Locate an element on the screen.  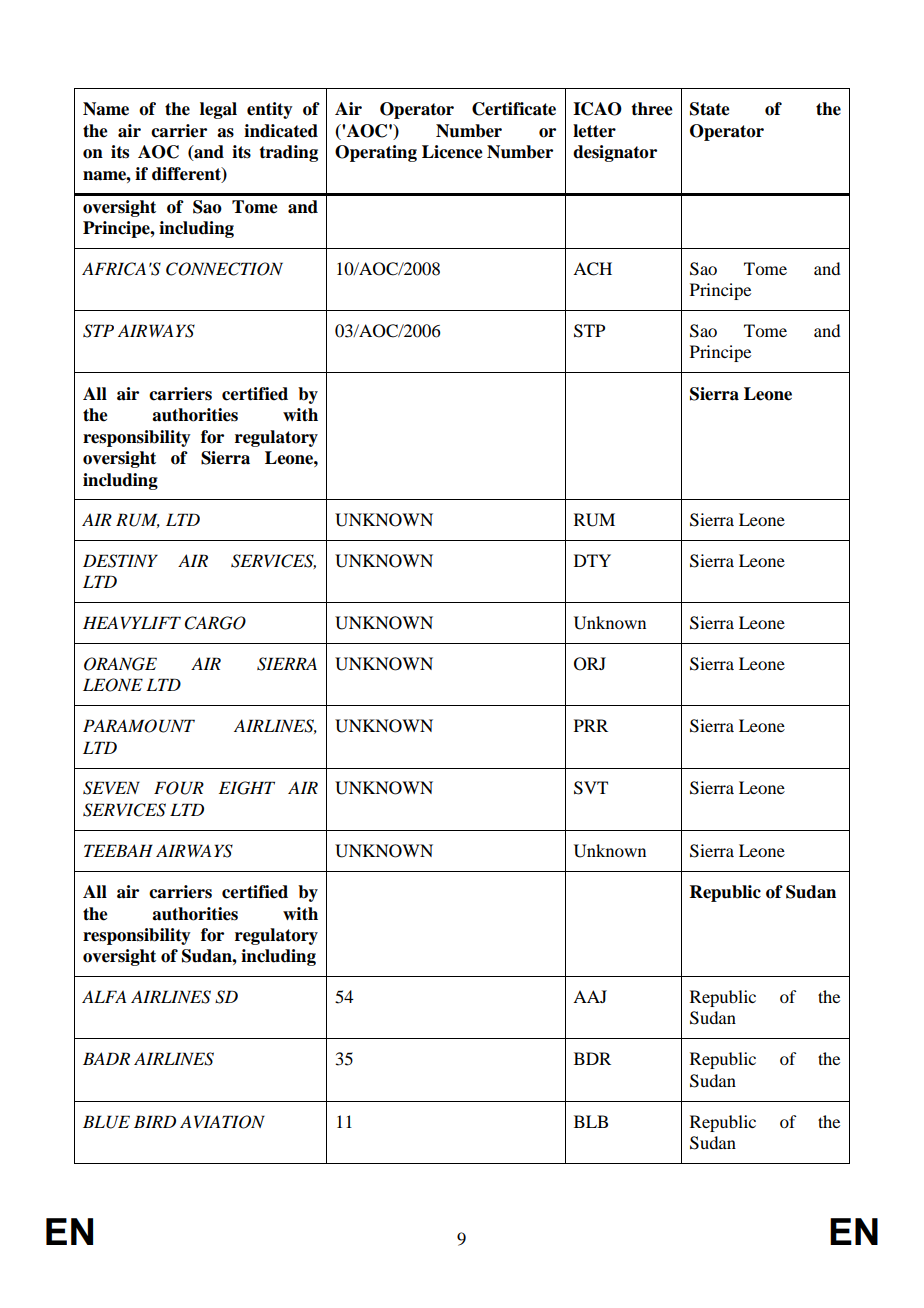
ACH is located at coordinates (592, 269).
